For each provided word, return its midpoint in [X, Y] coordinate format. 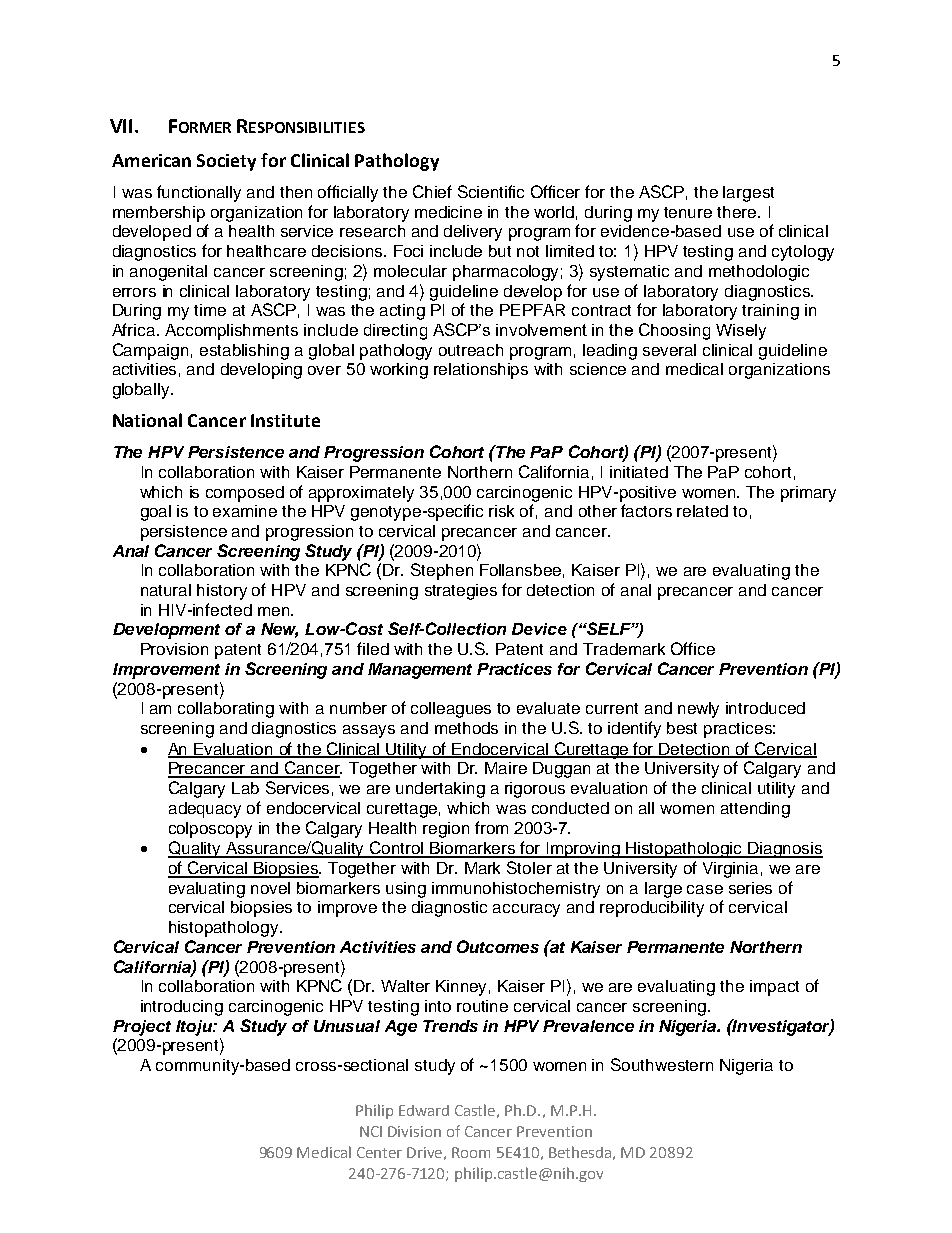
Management [420, 671]
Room [471, 1152]
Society [226, 162]
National [147, 420]
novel [270, 888]
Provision [174, 649]
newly [698, 710]
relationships [481, 371]
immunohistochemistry [516, 890]
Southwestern [662, 1064]
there [738, 212]
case [705, 889]
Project [142, 1028]
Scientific [491, 191]
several [669, 350]
